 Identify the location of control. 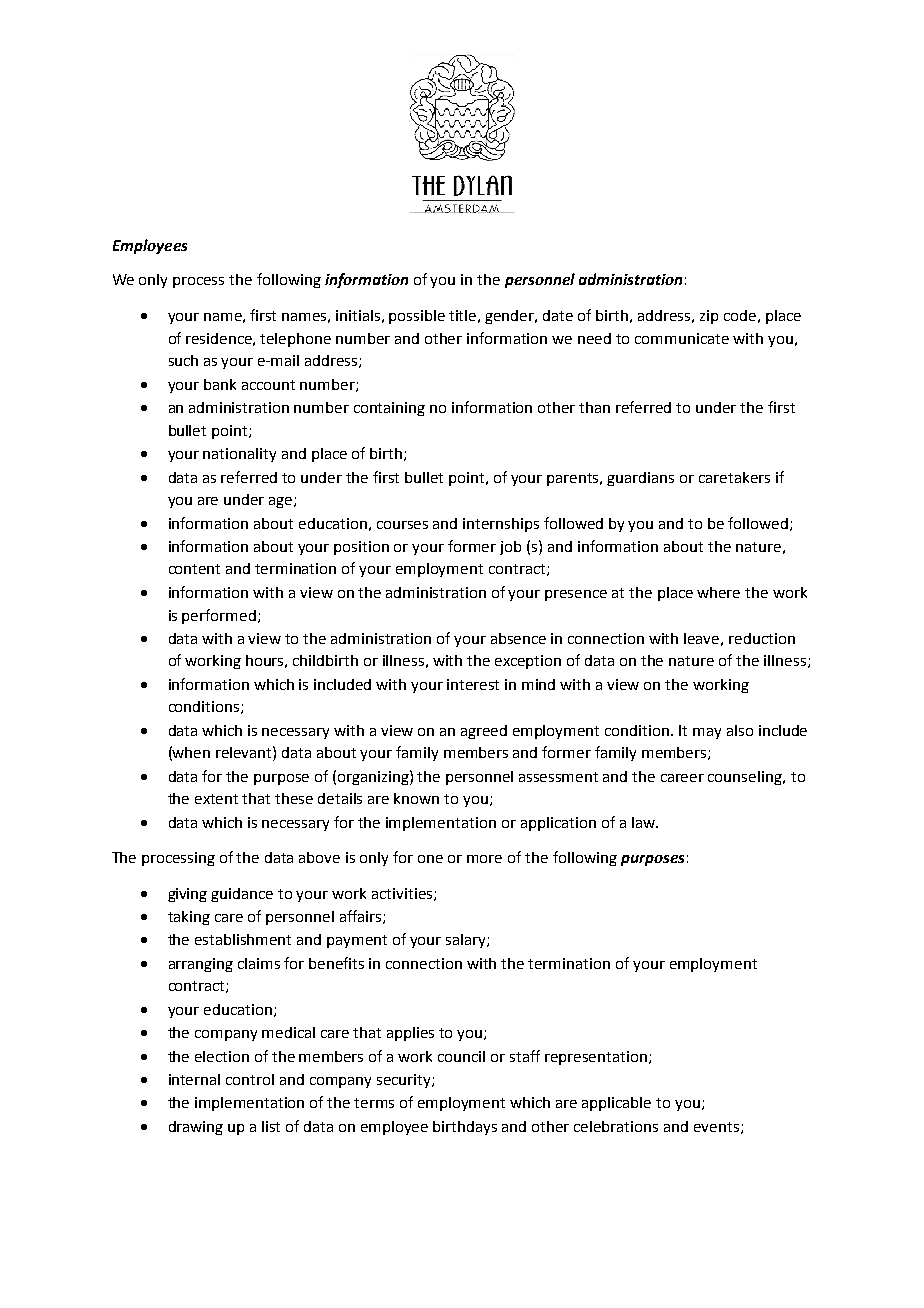
(250, 1079).
